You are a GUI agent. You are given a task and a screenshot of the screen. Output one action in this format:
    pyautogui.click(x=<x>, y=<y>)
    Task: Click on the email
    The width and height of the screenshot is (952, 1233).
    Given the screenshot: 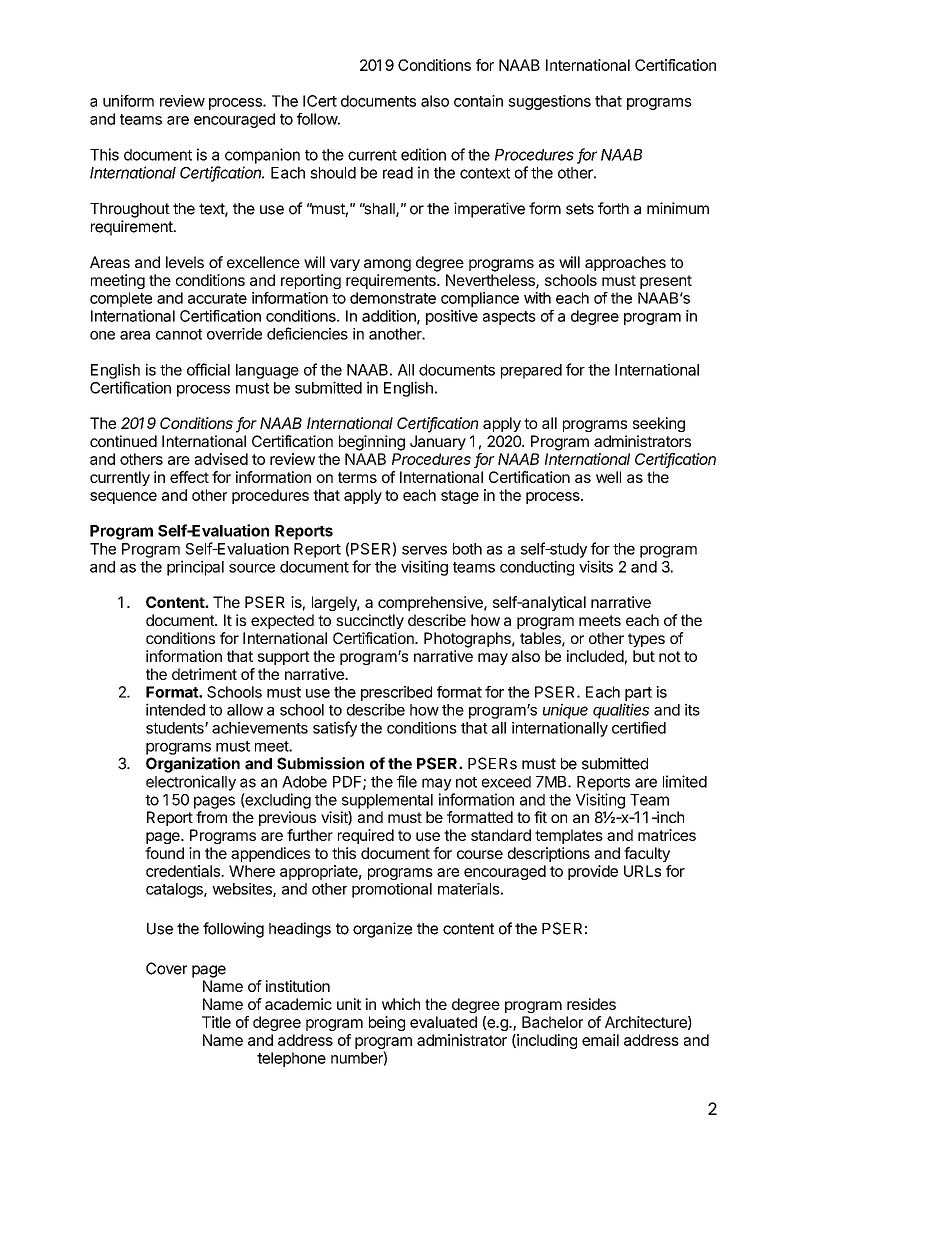 What is the action you would take?
    pyautogui.click(x=600, y=1040)
